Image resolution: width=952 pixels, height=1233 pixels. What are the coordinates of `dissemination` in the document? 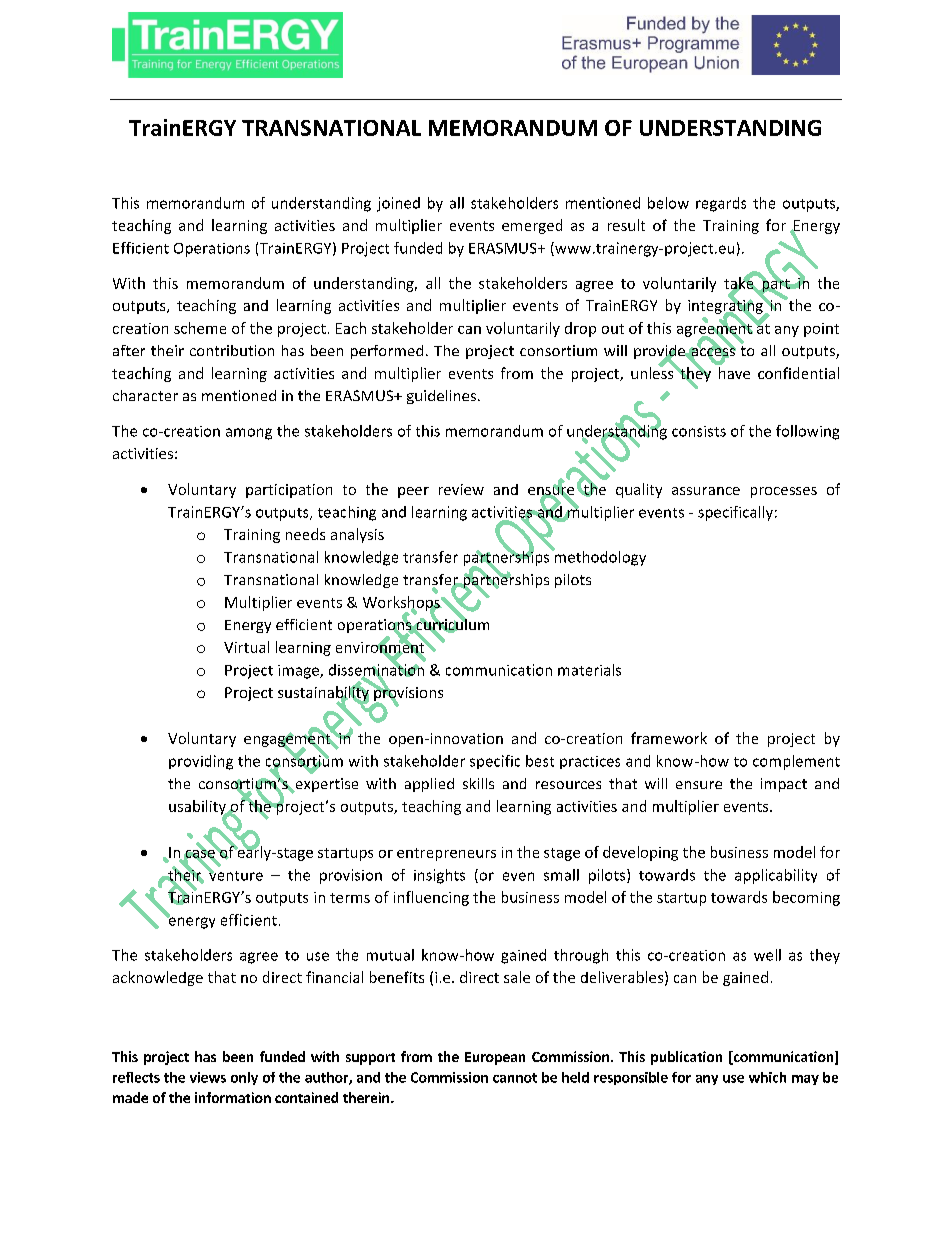 It's located at (377, 669).
